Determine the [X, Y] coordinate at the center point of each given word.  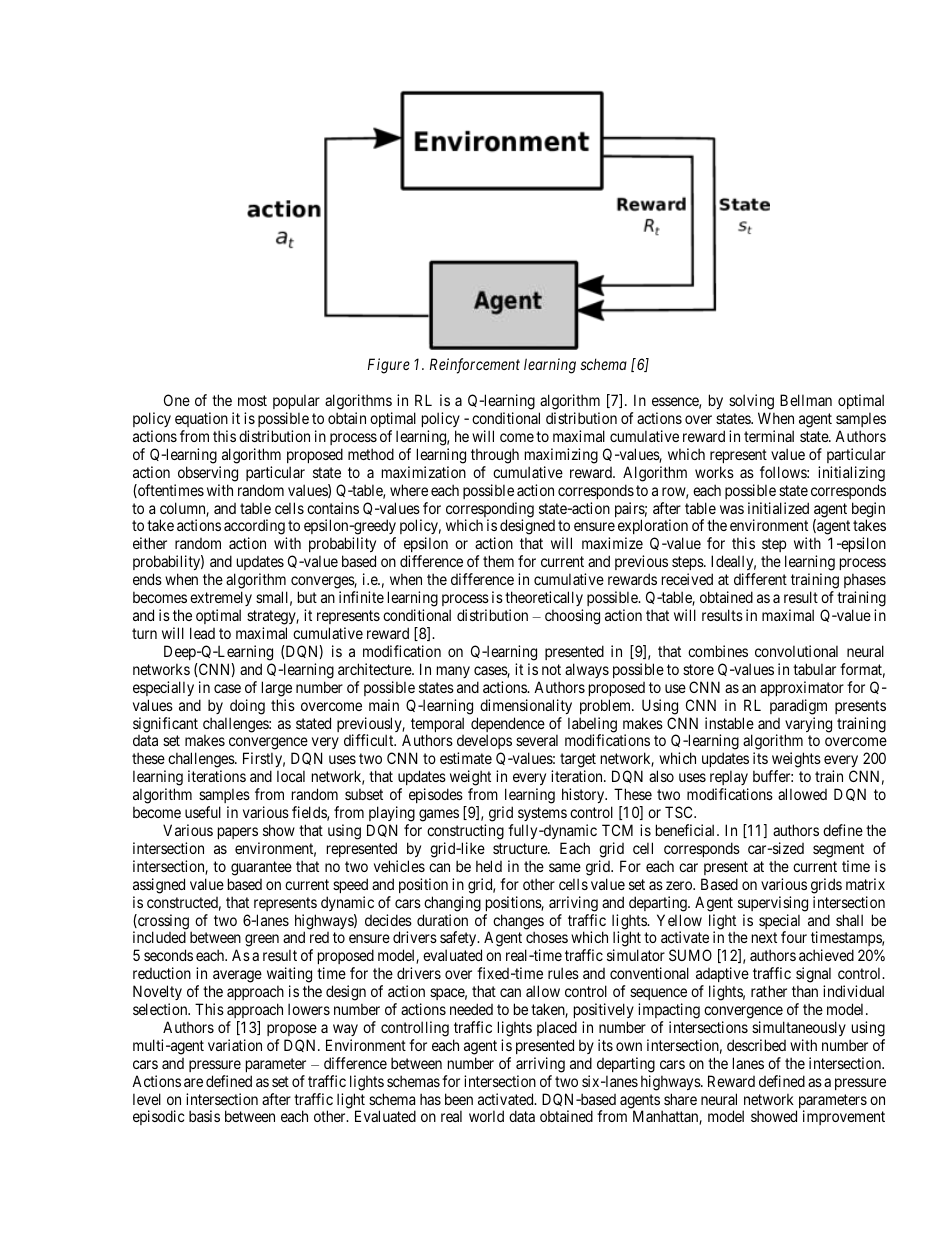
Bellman [806, 400]
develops [484, 743]
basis [204, 1116]
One [177, 400]
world [486, 1116]
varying [808, 726]
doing [247, 707]
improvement [844, 1117]
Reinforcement [475, 366]
